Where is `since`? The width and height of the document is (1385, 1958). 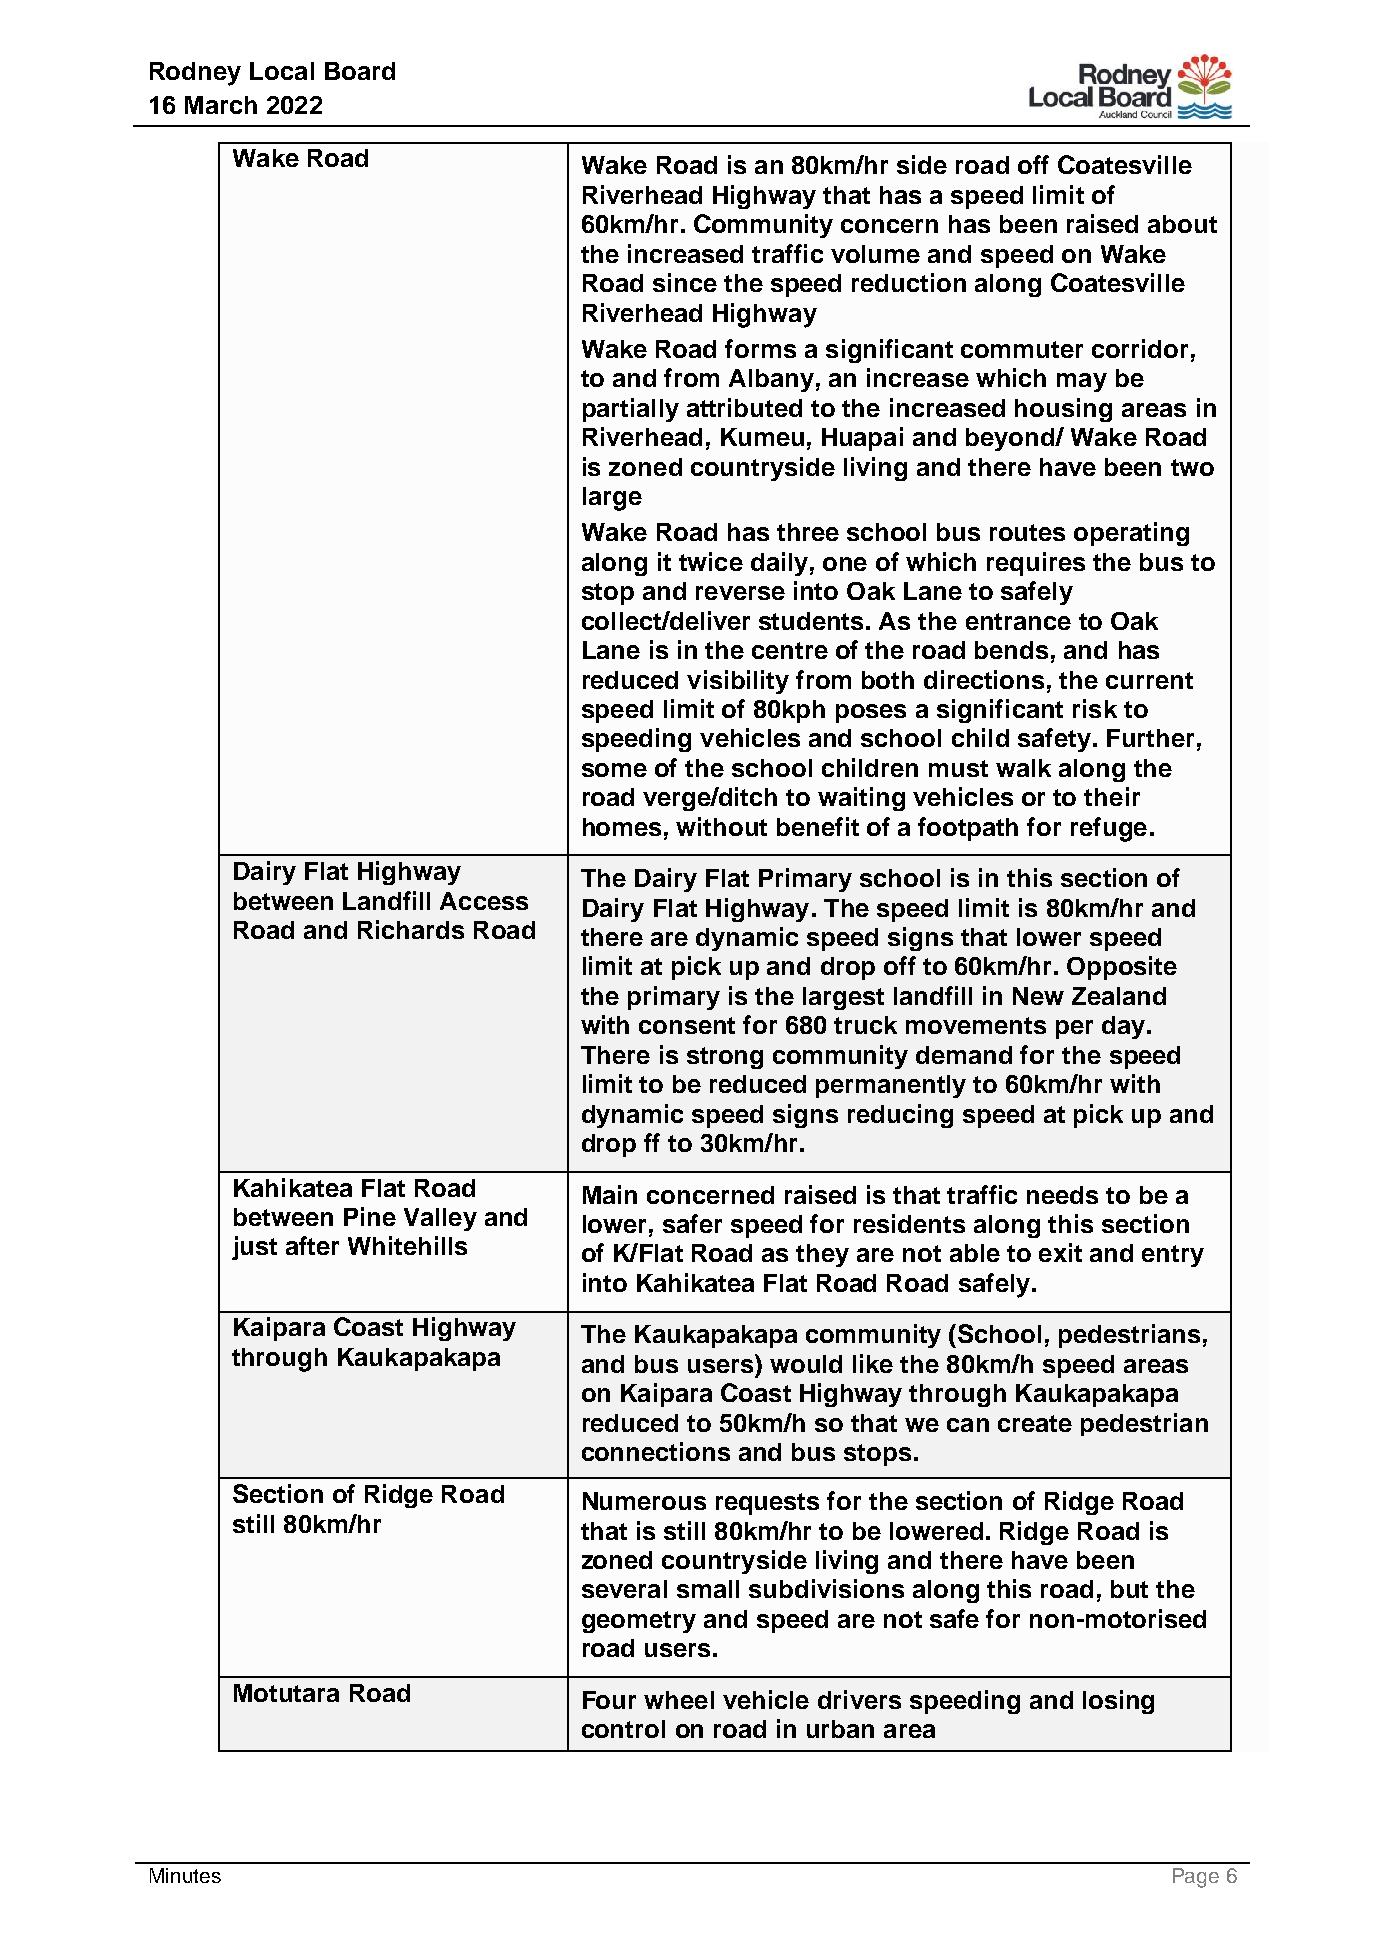 since is located at coordinates (685, 282).
